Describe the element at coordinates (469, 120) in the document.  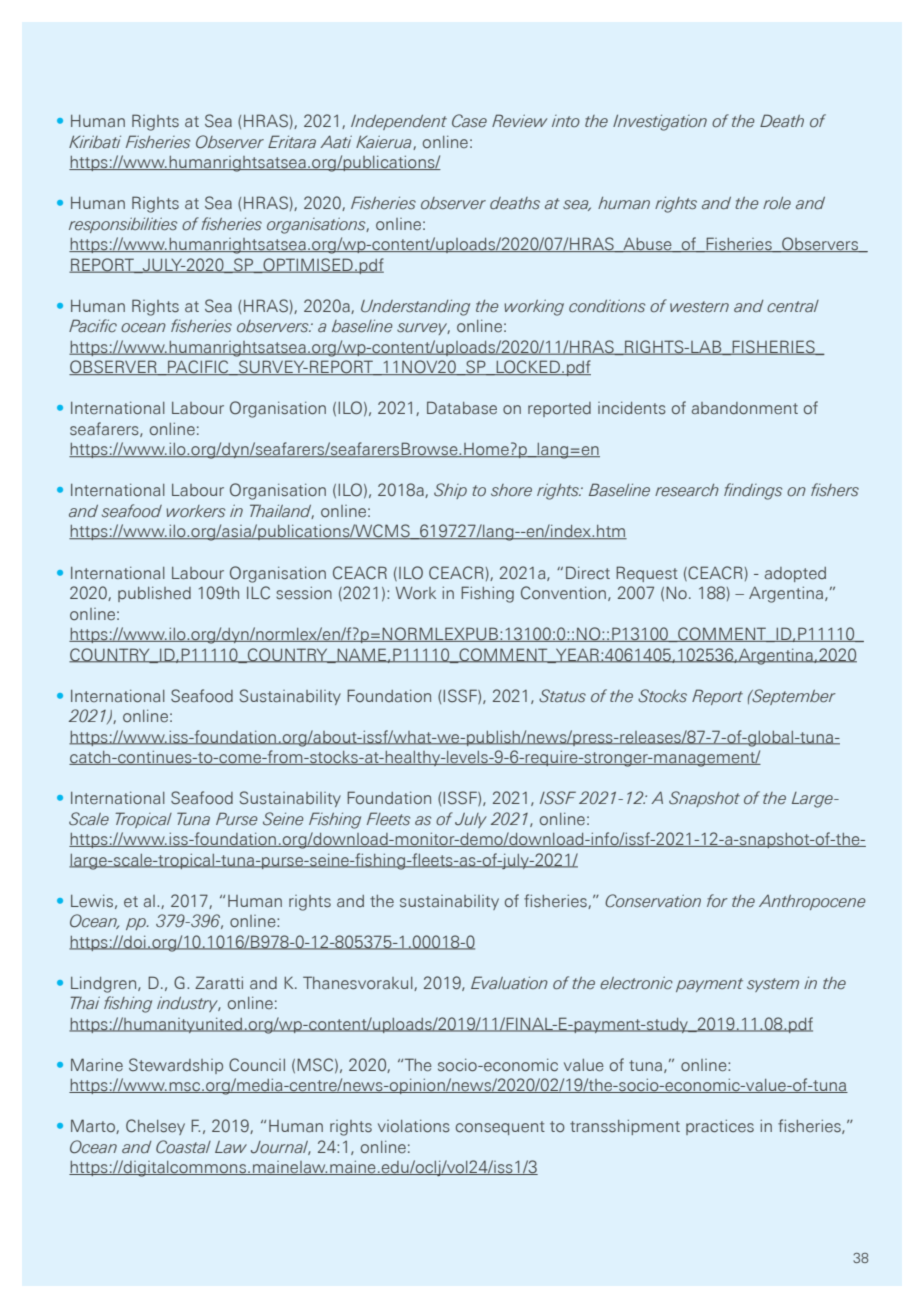
I see `Case` at that location.
